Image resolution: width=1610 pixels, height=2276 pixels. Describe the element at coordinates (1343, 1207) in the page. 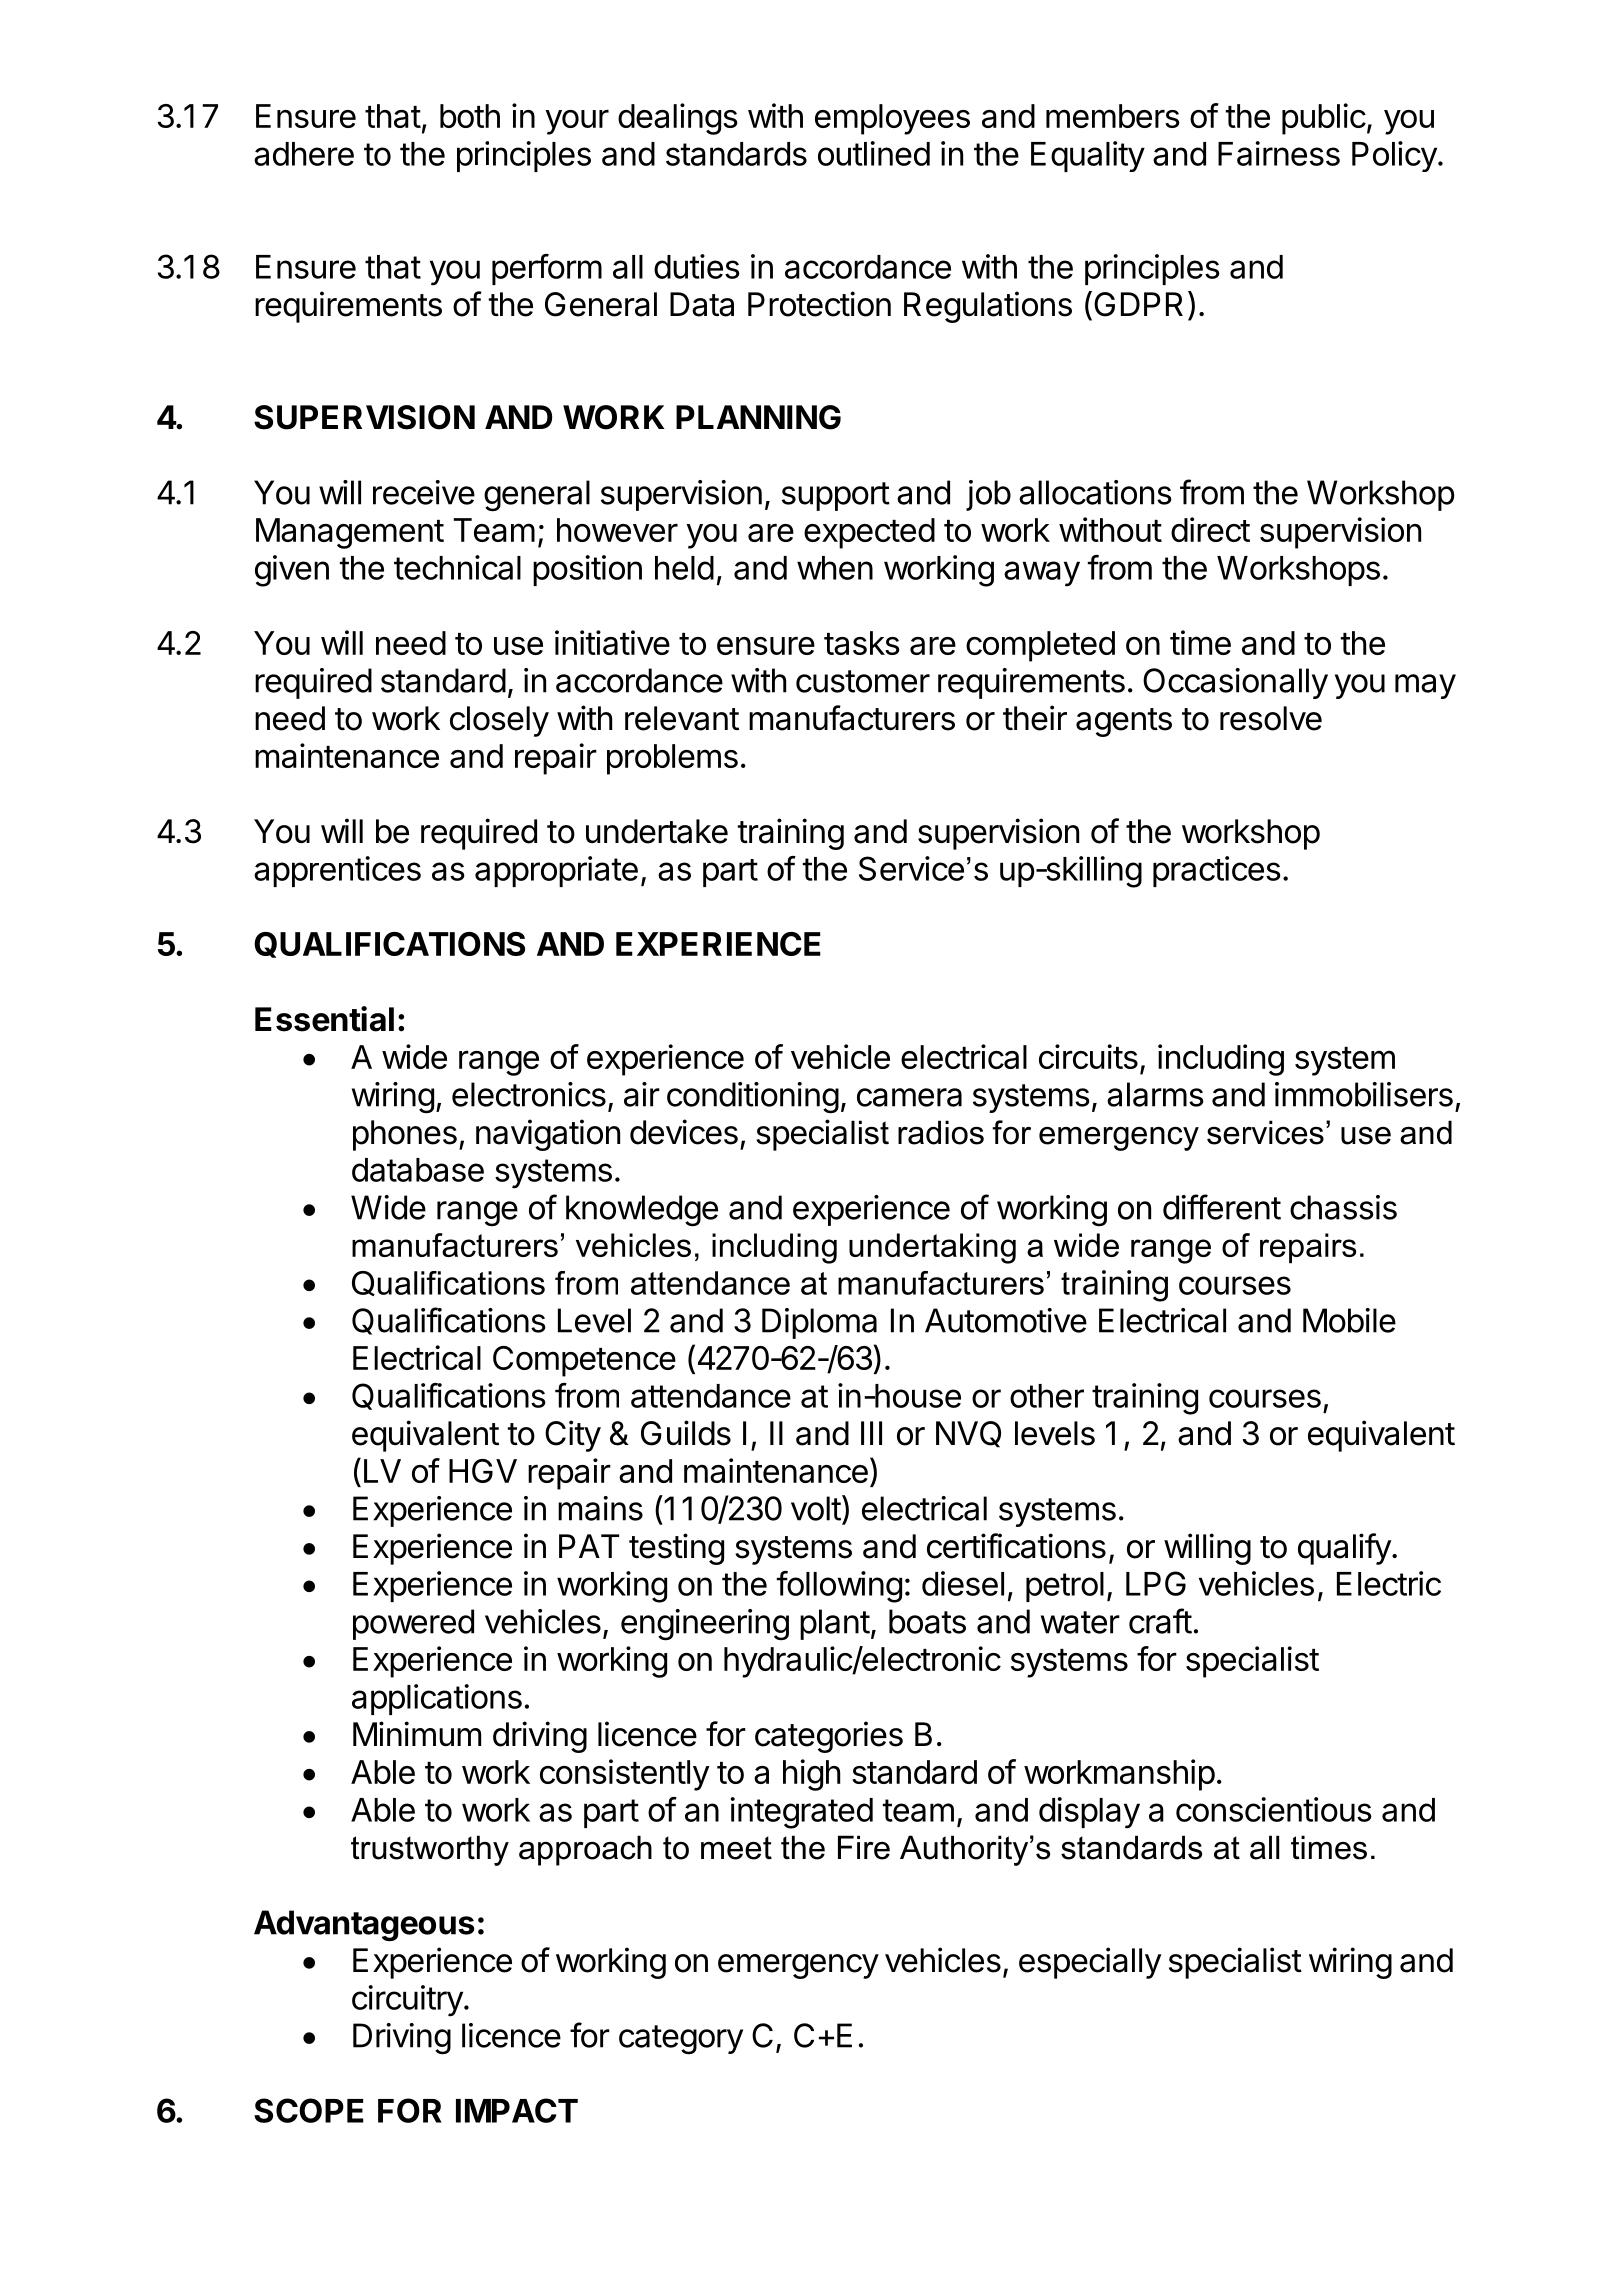

I see `chassis` at that location.
